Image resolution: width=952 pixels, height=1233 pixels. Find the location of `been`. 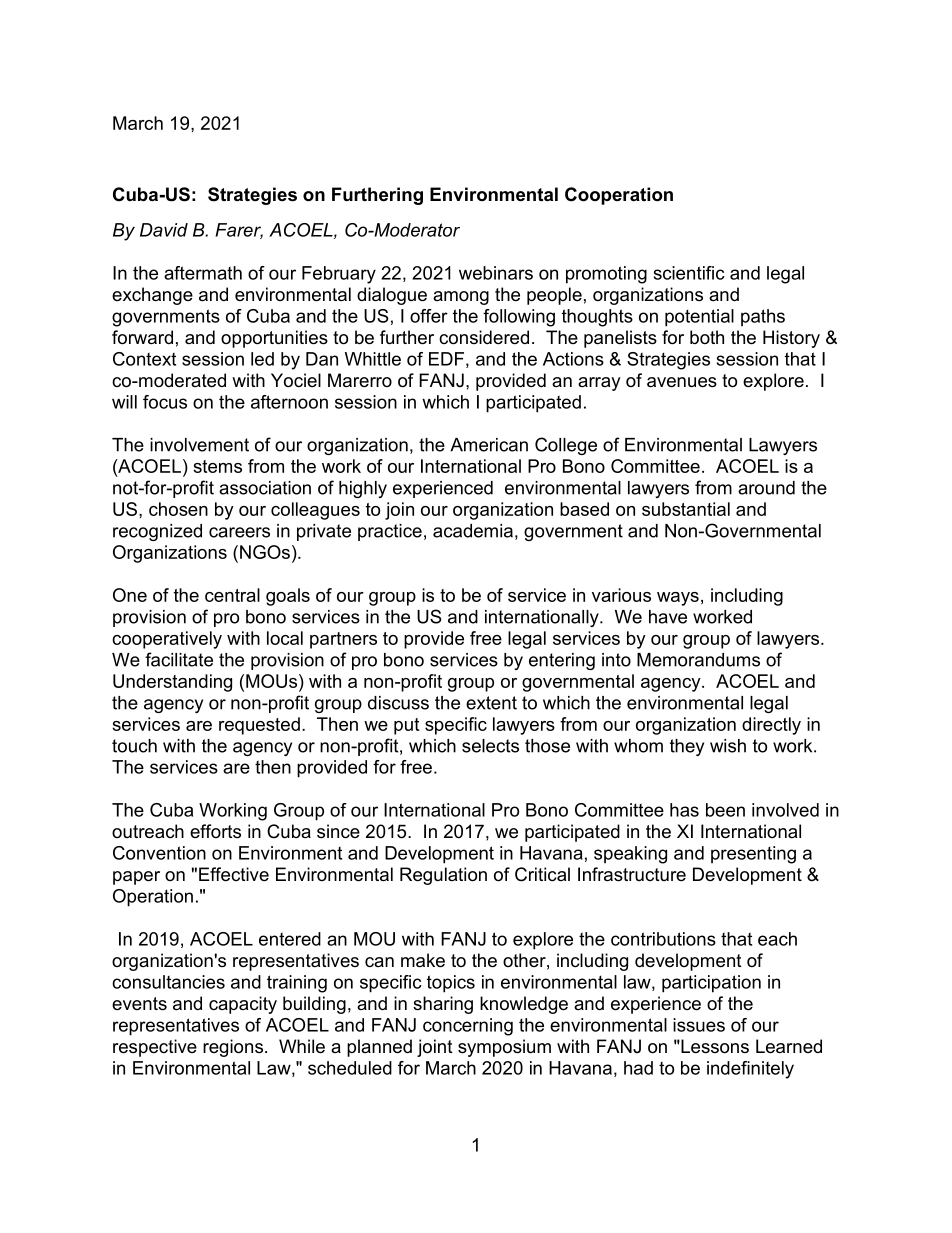

been is located at coordinates (725, 810).
